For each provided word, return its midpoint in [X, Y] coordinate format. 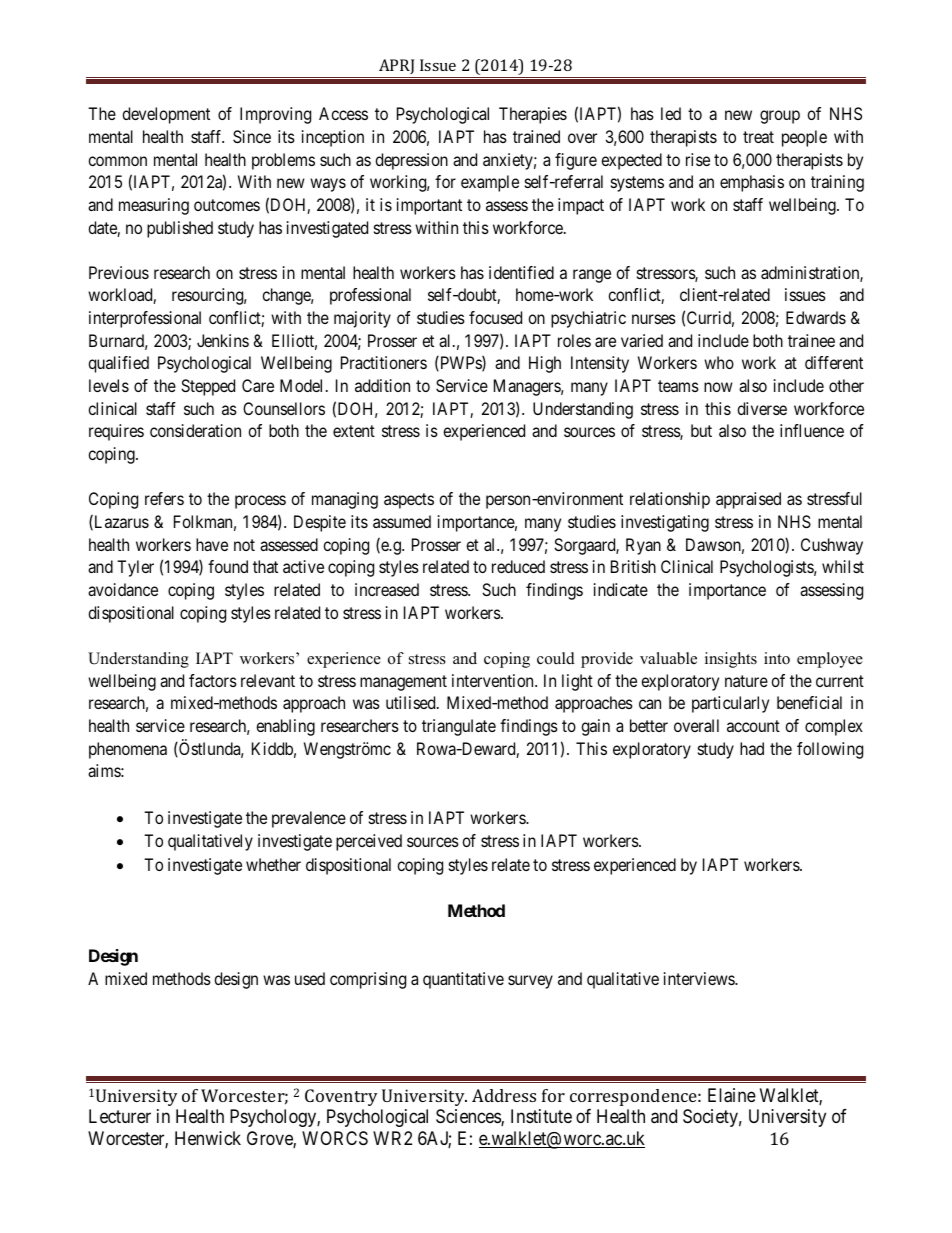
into [777, 658]
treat [758, 137]
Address [504, 1095]
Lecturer [120, 1116]
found [228, 566]
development [166, 115]
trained [536, 136]
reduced [518, 566]
